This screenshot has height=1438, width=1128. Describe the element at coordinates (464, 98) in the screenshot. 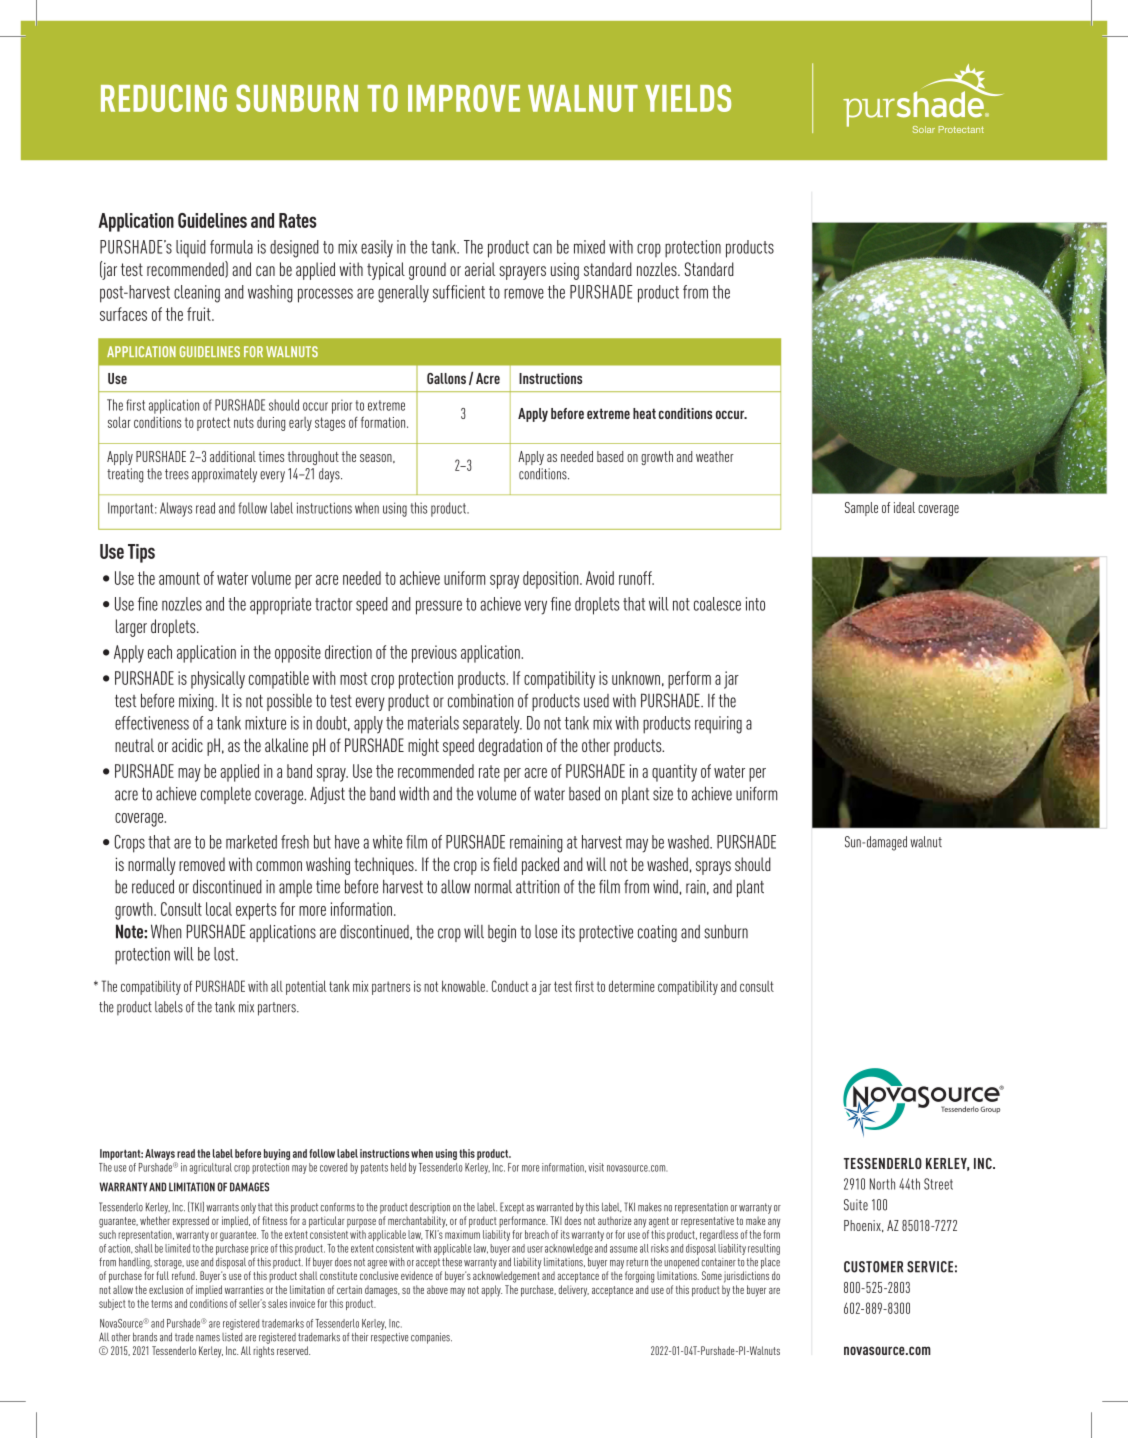

I see `IMPROVE` at that location.
